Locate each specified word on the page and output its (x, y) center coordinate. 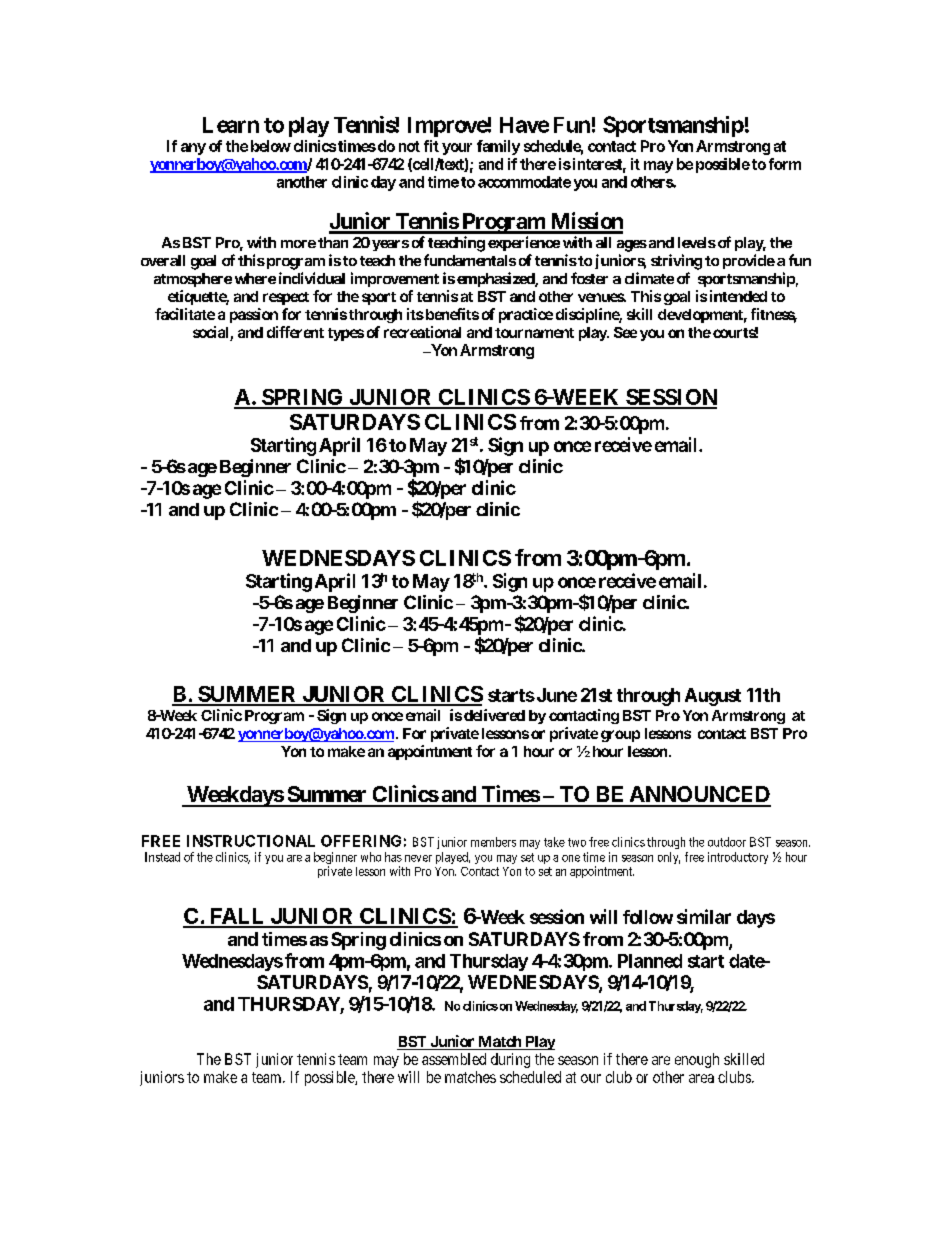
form (785, 164)
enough (697, 1060)
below (271, 146)
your (457, 149)
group (620, 736)
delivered (494, 715)
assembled (454, 1059)
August (713, 697)
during (510, 1060)
